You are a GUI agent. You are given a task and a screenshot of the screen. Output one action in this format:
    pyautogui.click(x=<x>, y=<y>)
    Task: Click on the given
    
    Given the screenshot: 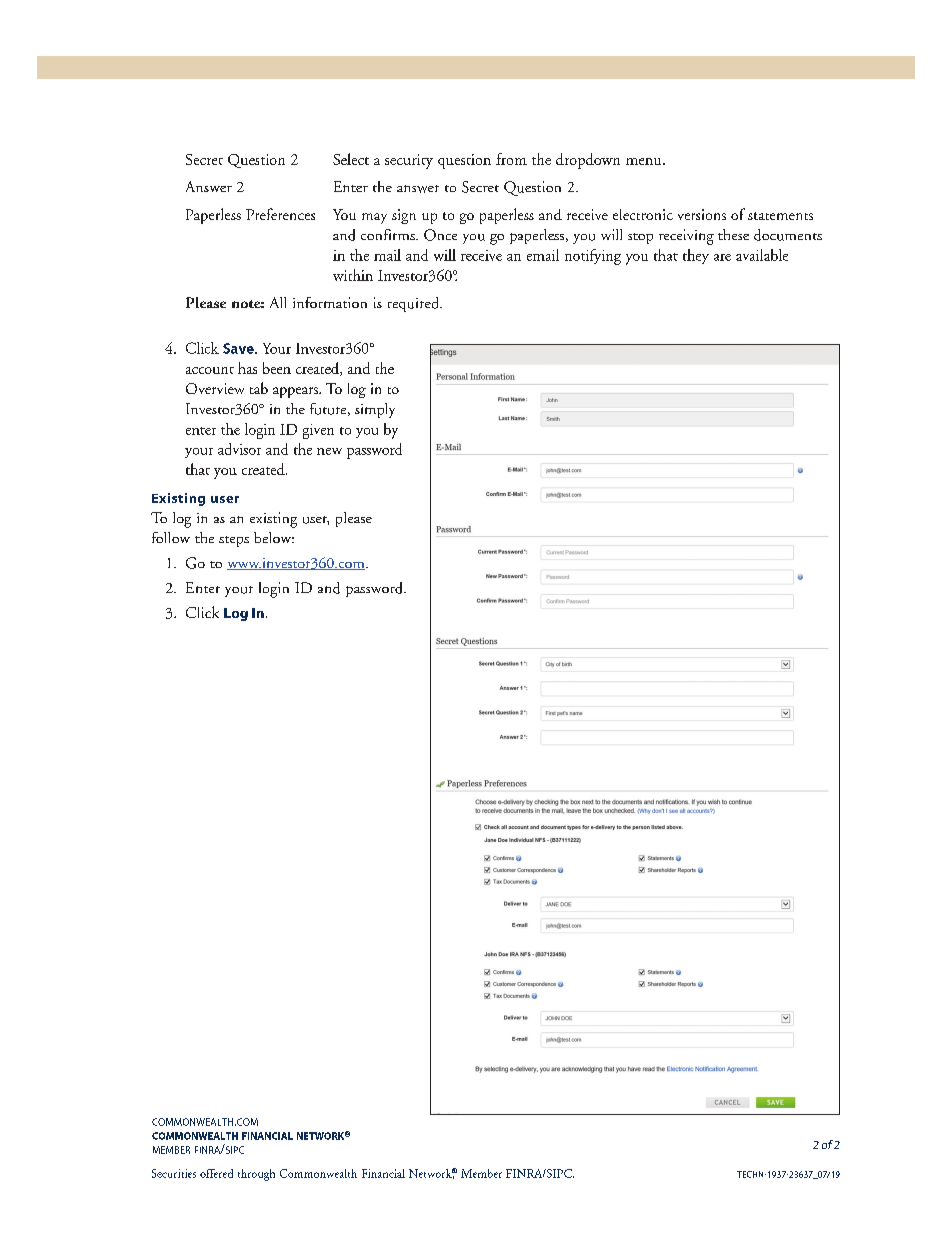 What is the action you would take?
    pyautogui.click(x=318, y=431)
